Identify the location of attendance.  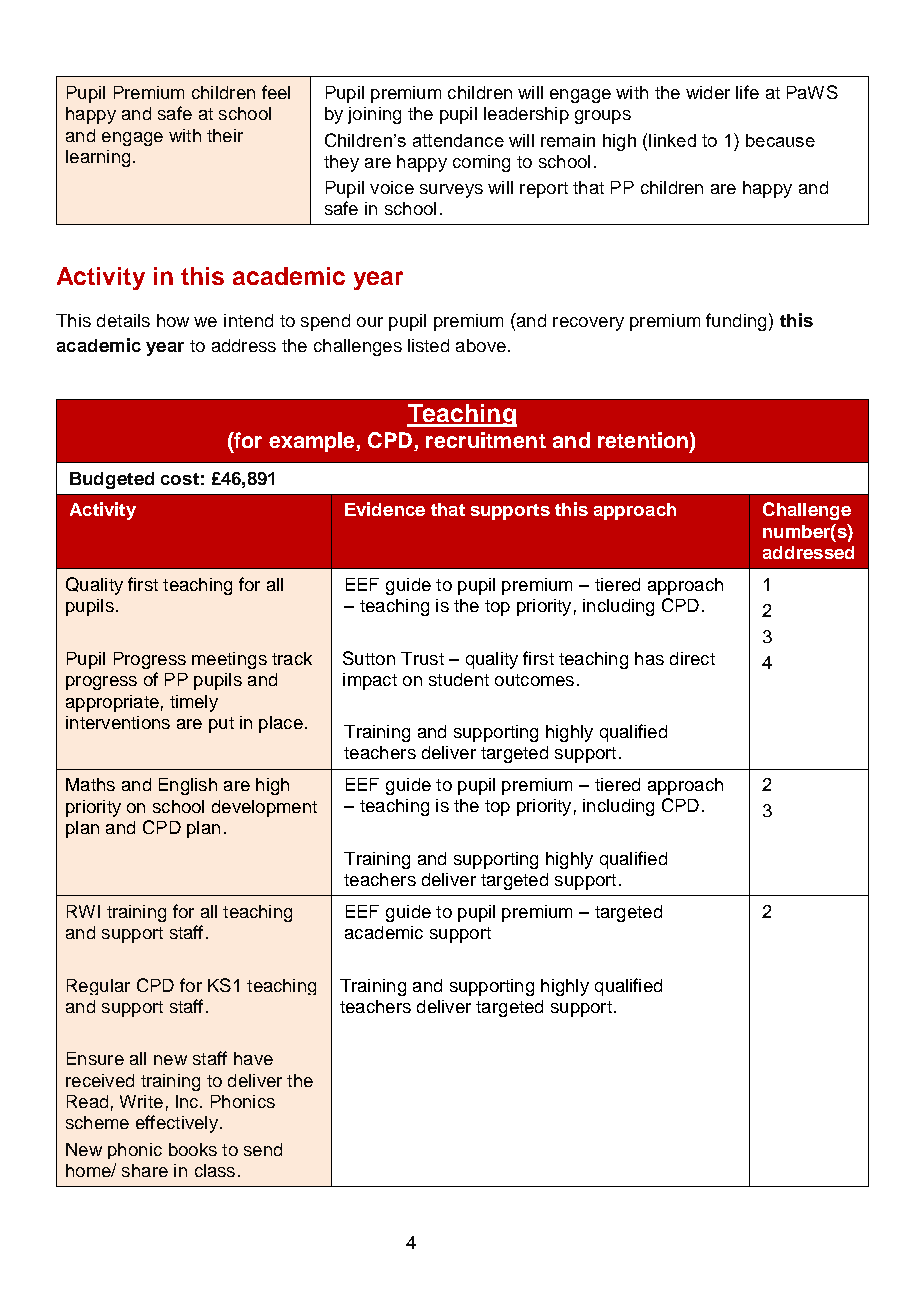
(458, 140).
